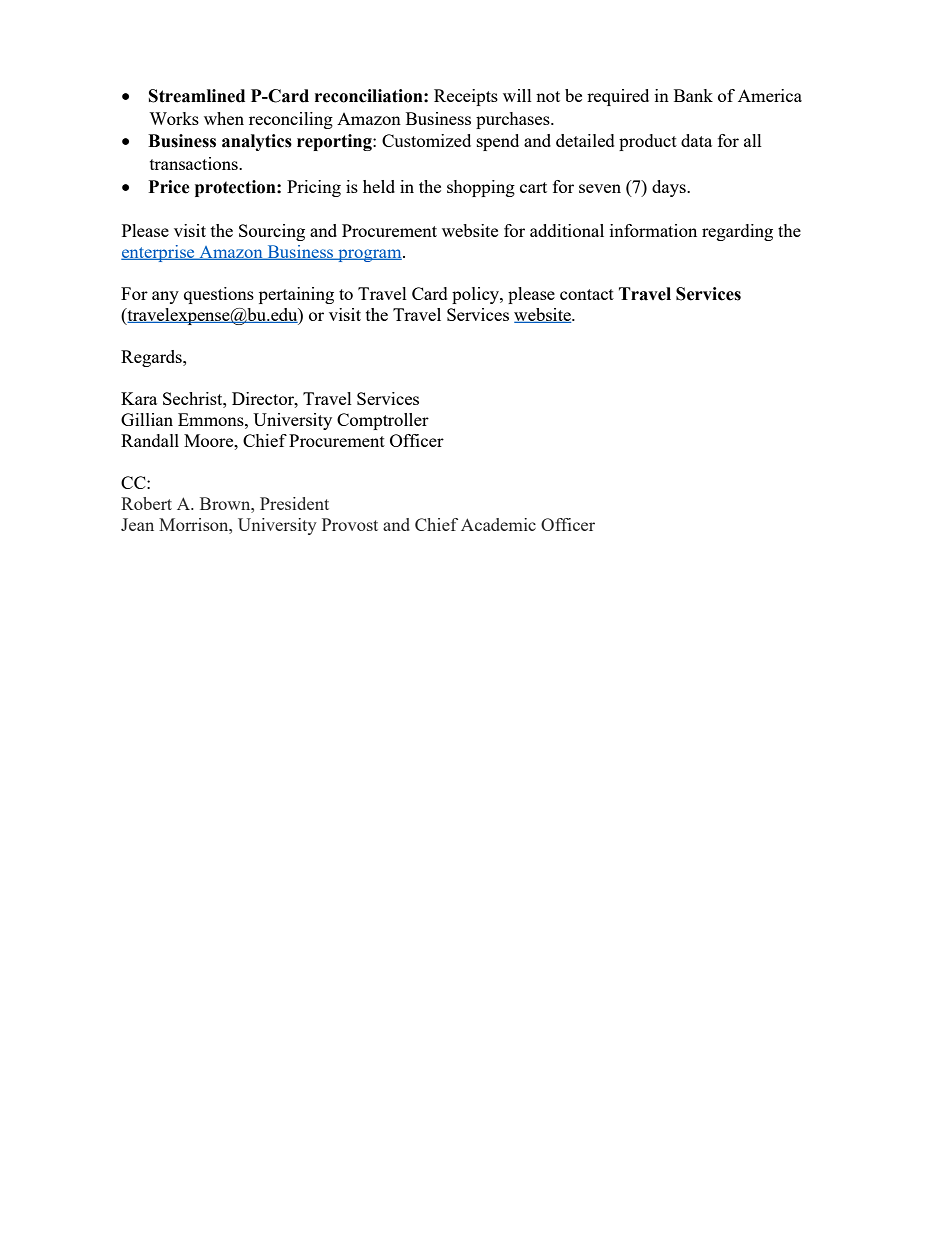 The height and width of the screenshot is (1233, 952). What do you see at coordinates (693, 95) in the screenshot?
I see `Bank` at bounding box center [693, 95].
